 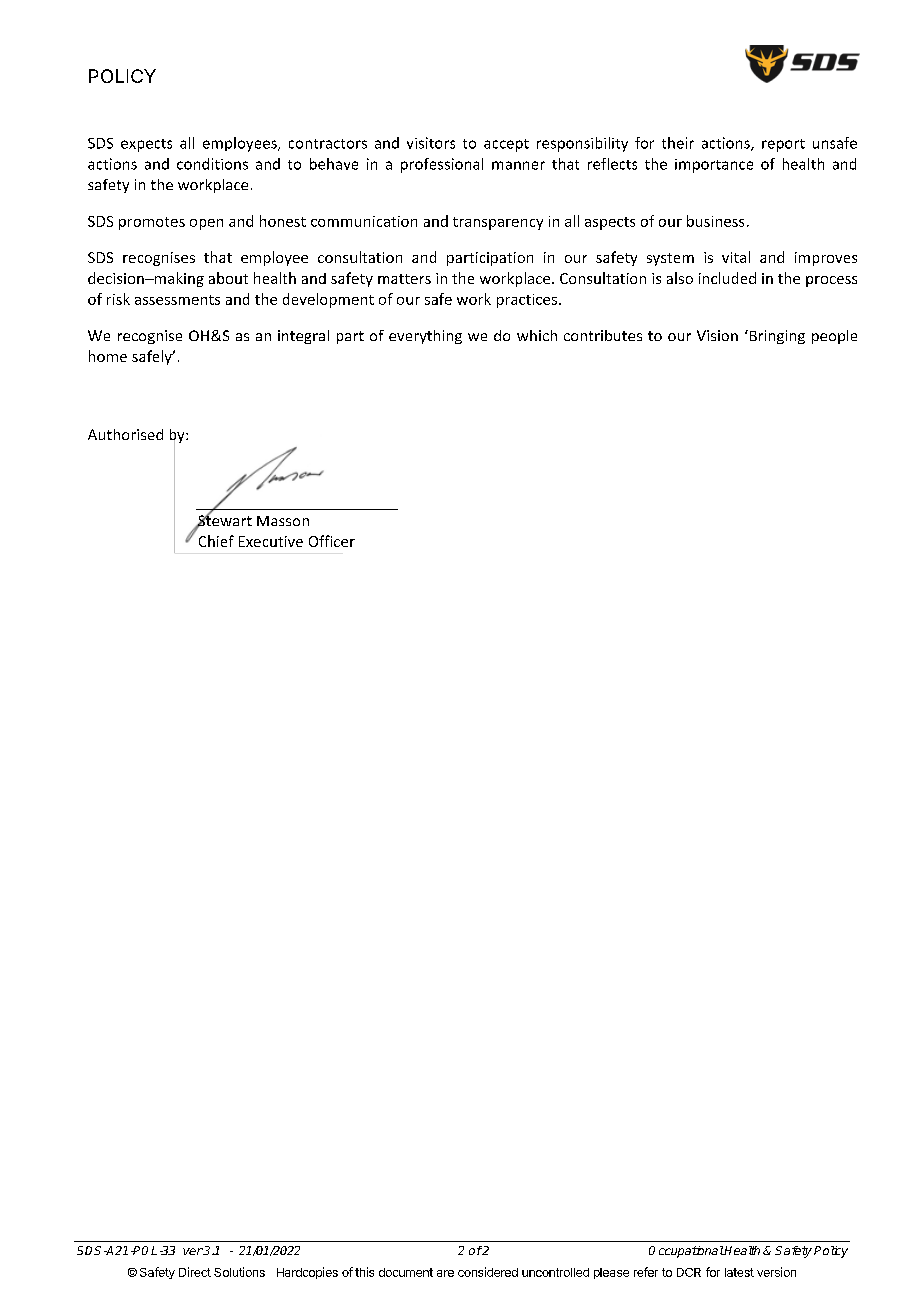 What do you see at coordinates (686, 1252) in the screenshot?
I see `Occupational` at bounding box center [686, 1252].
